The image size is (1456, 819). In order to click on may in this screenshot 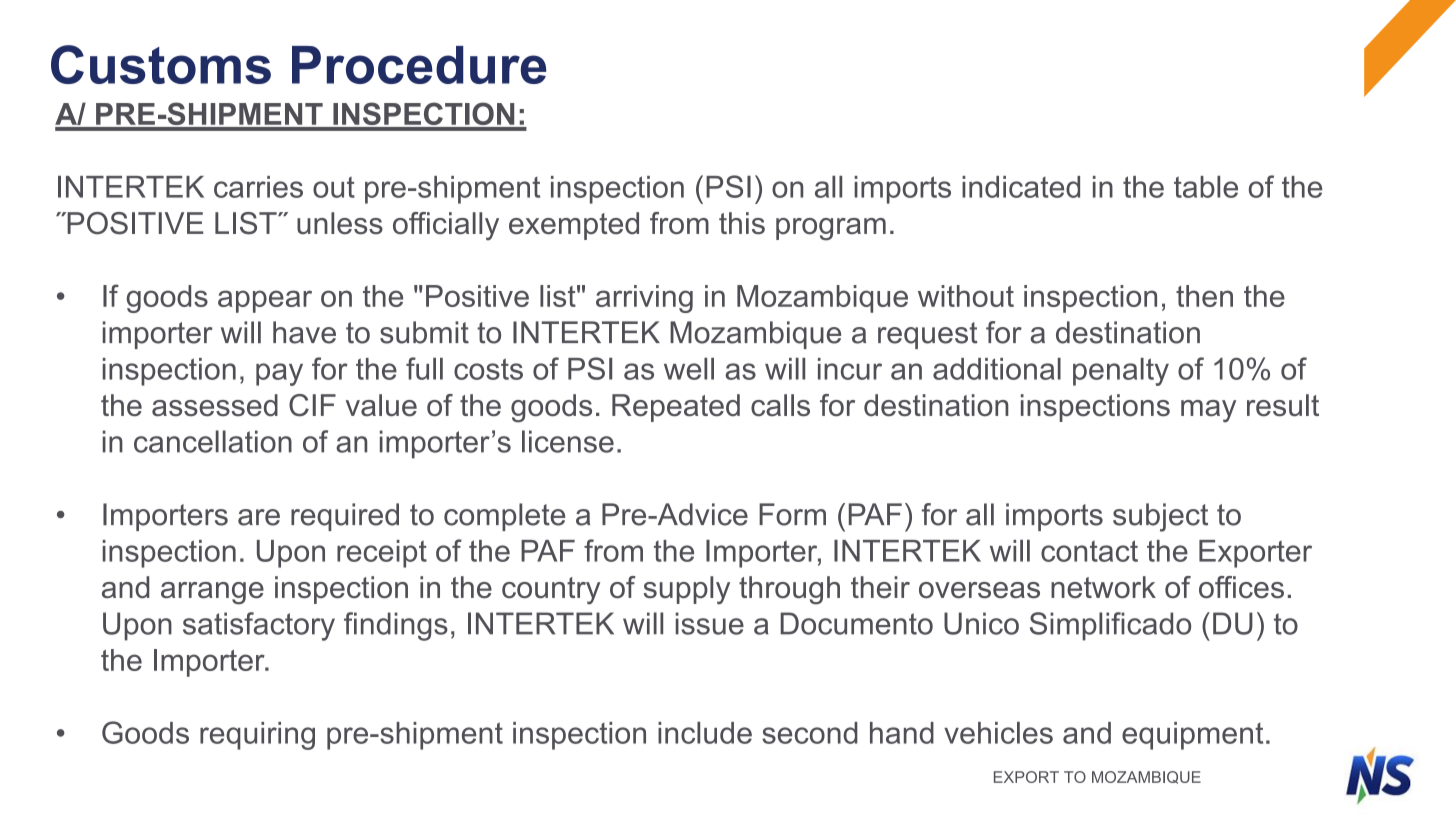, I will do `click(1208, 411)`.
